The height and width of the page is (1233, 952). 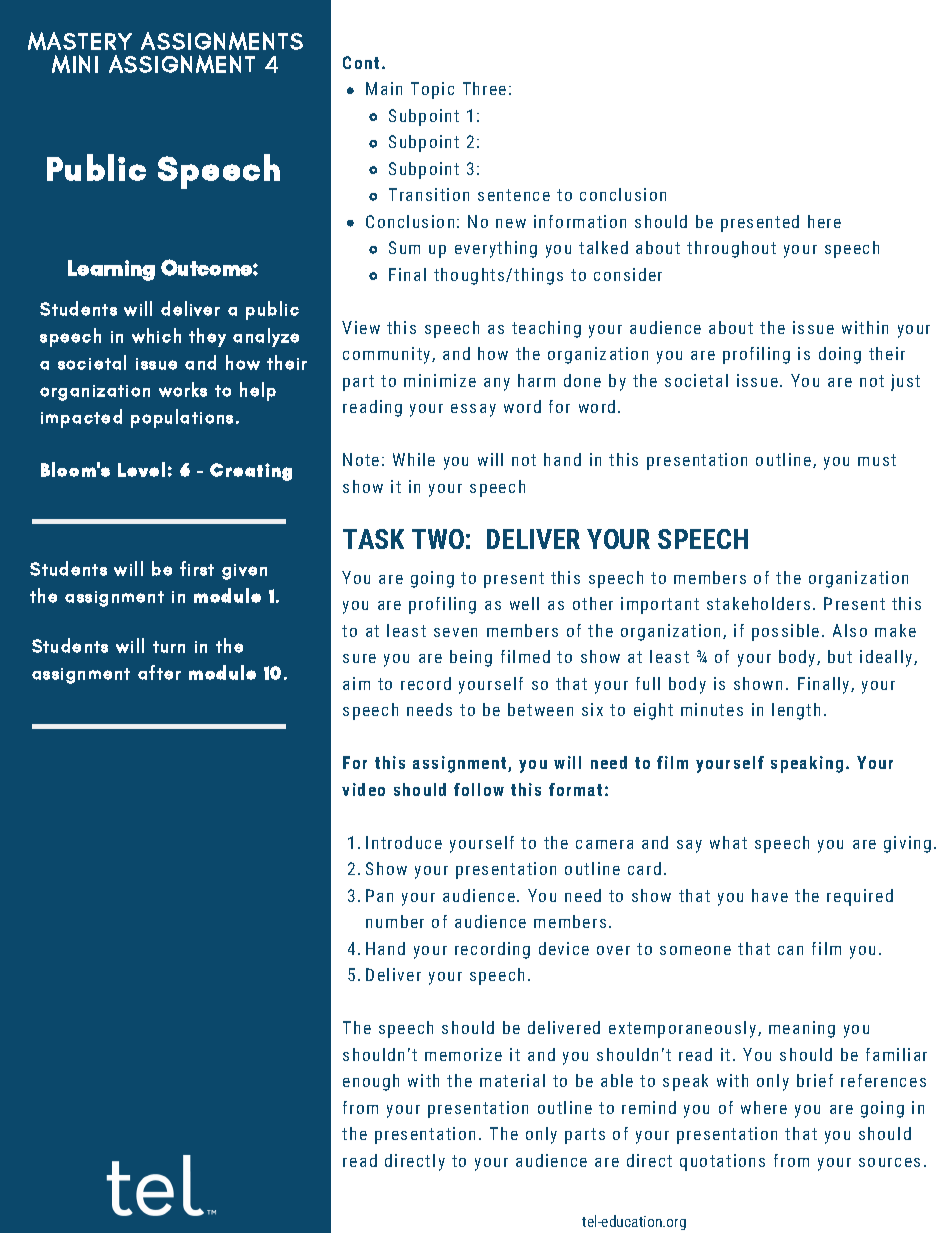 What do you see at coordinates (484, 88) in the page?
I see `Three` at bounding box center [484, 88].
